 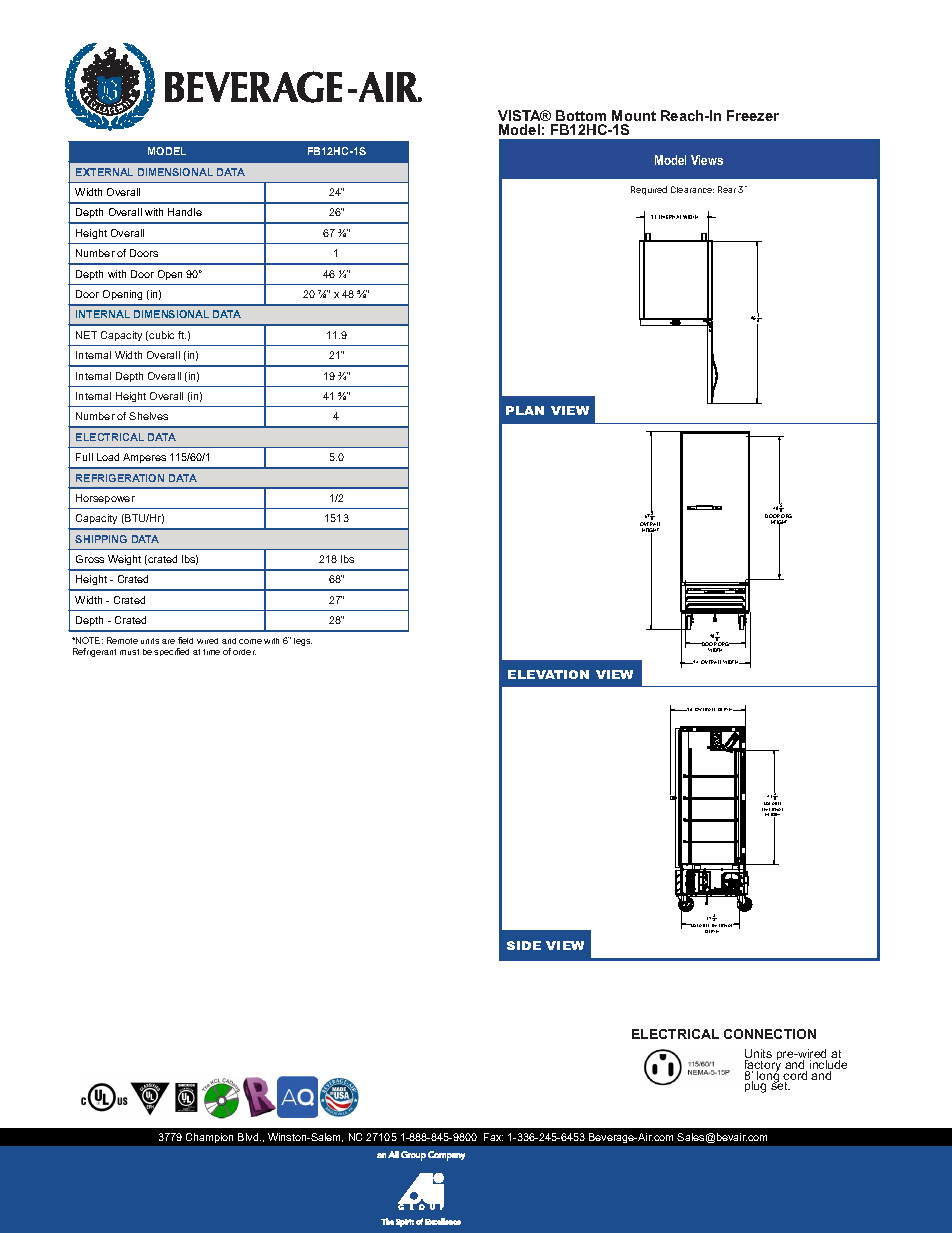 What do you see at coordinates (144, 458) in the screenshot?
I see `Amperes` at bounding box center [144, 458].
